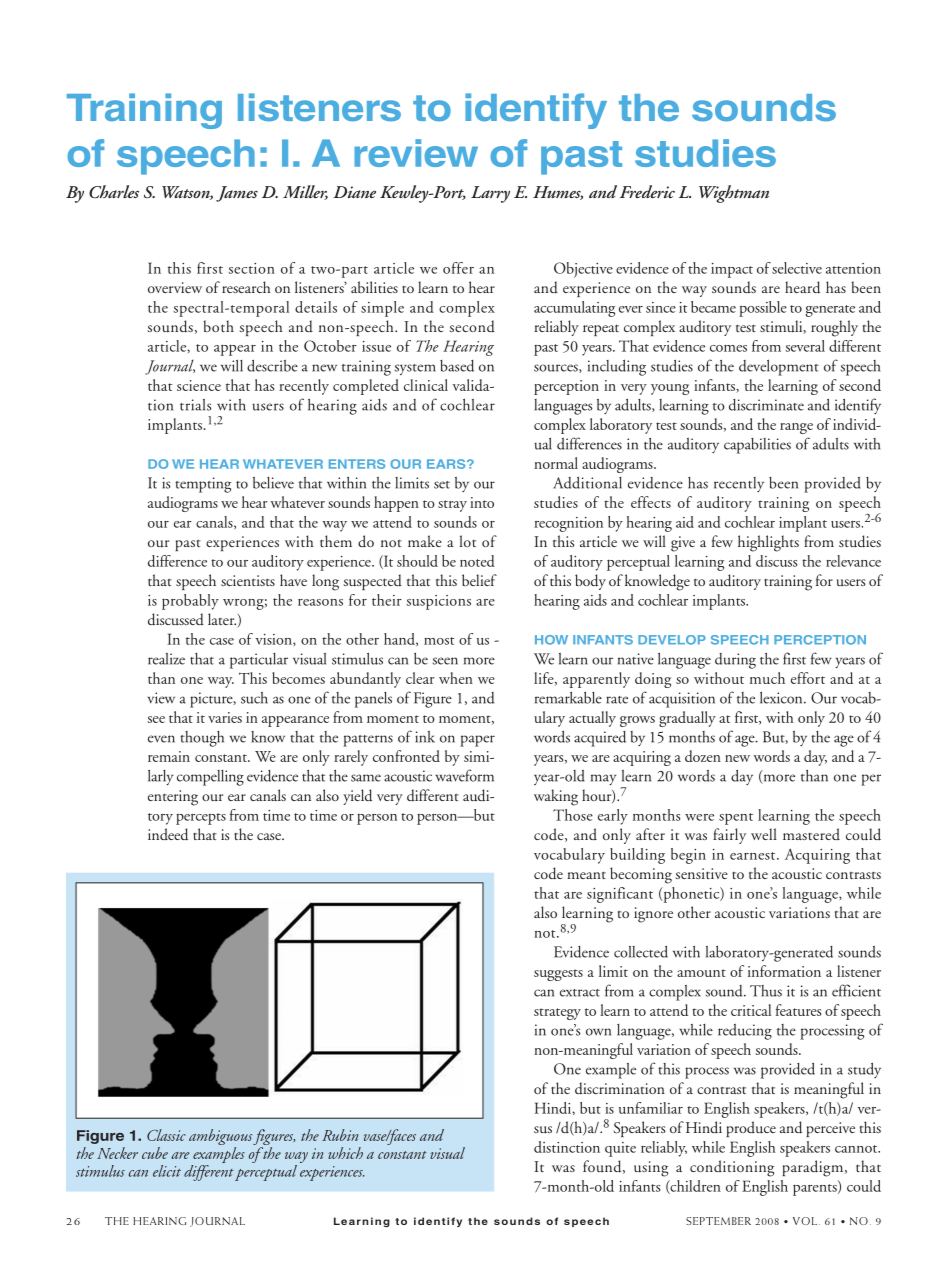 The width and height of the page is (952, 1277). Describe the element at coordinates (797, 268) in the page. I see `selective` at that location.
